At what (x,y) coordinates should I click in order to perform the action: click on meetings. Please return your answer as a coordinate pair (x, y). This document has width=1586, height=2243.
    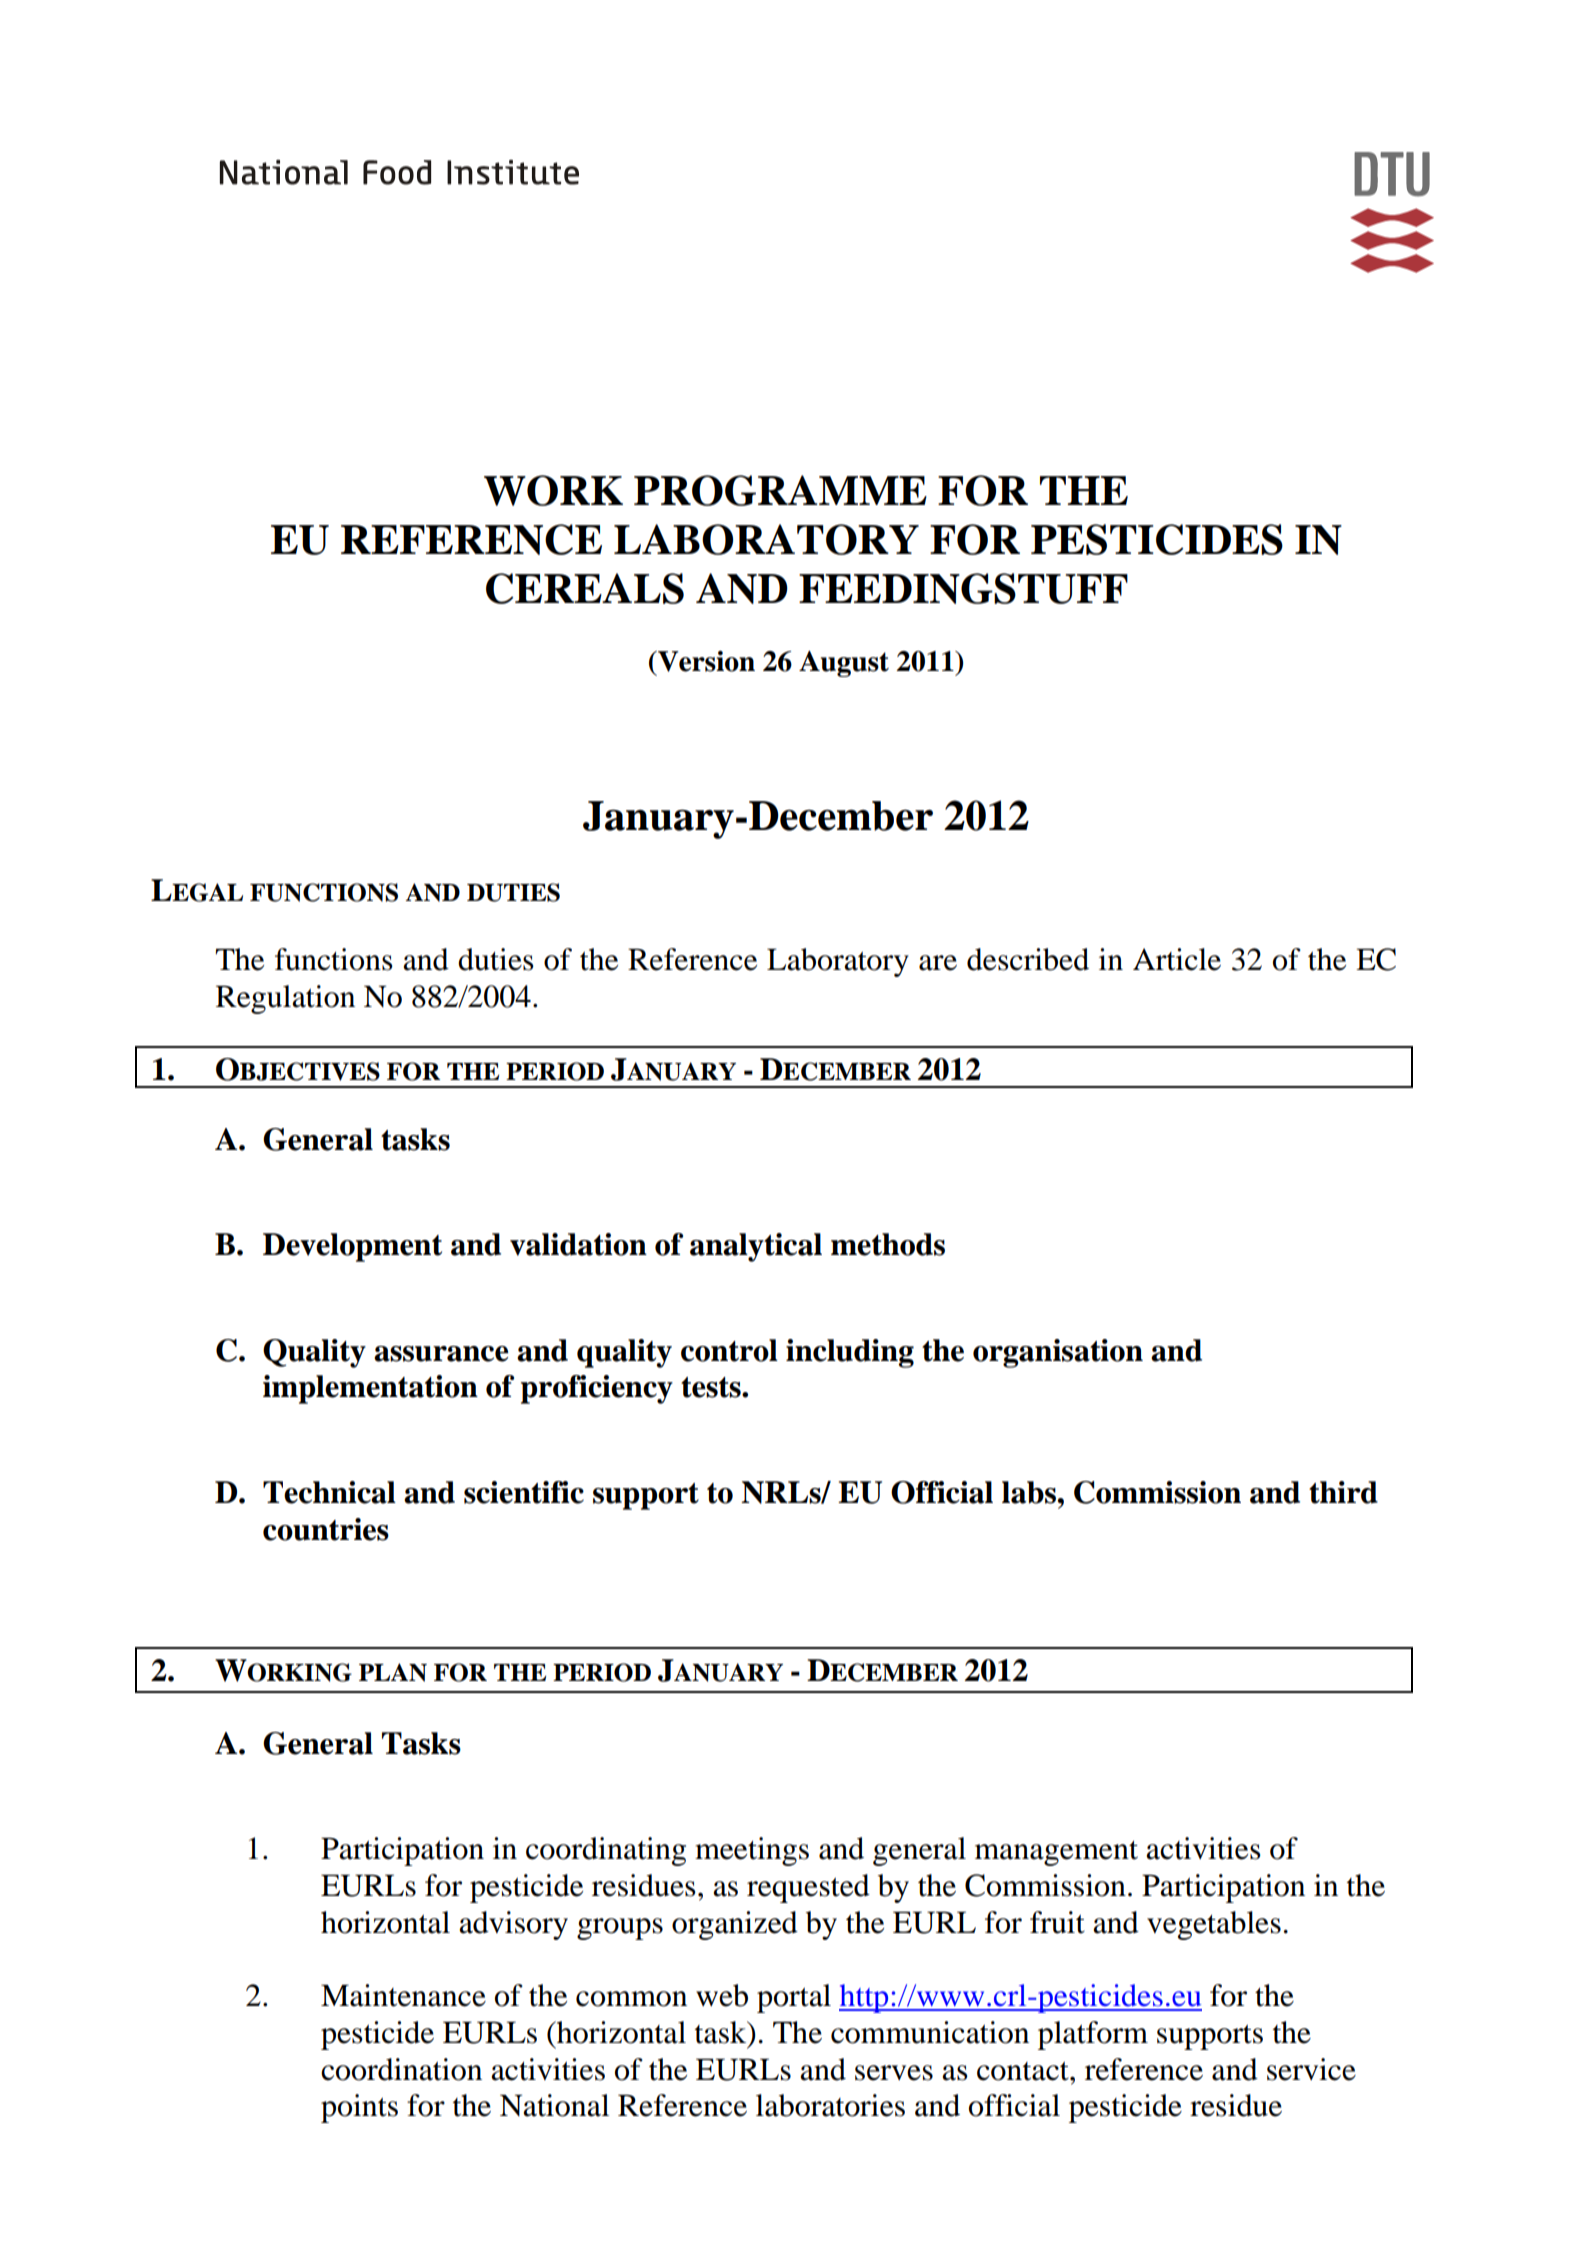
    Looking at the image, I should click on (752, 1851).
